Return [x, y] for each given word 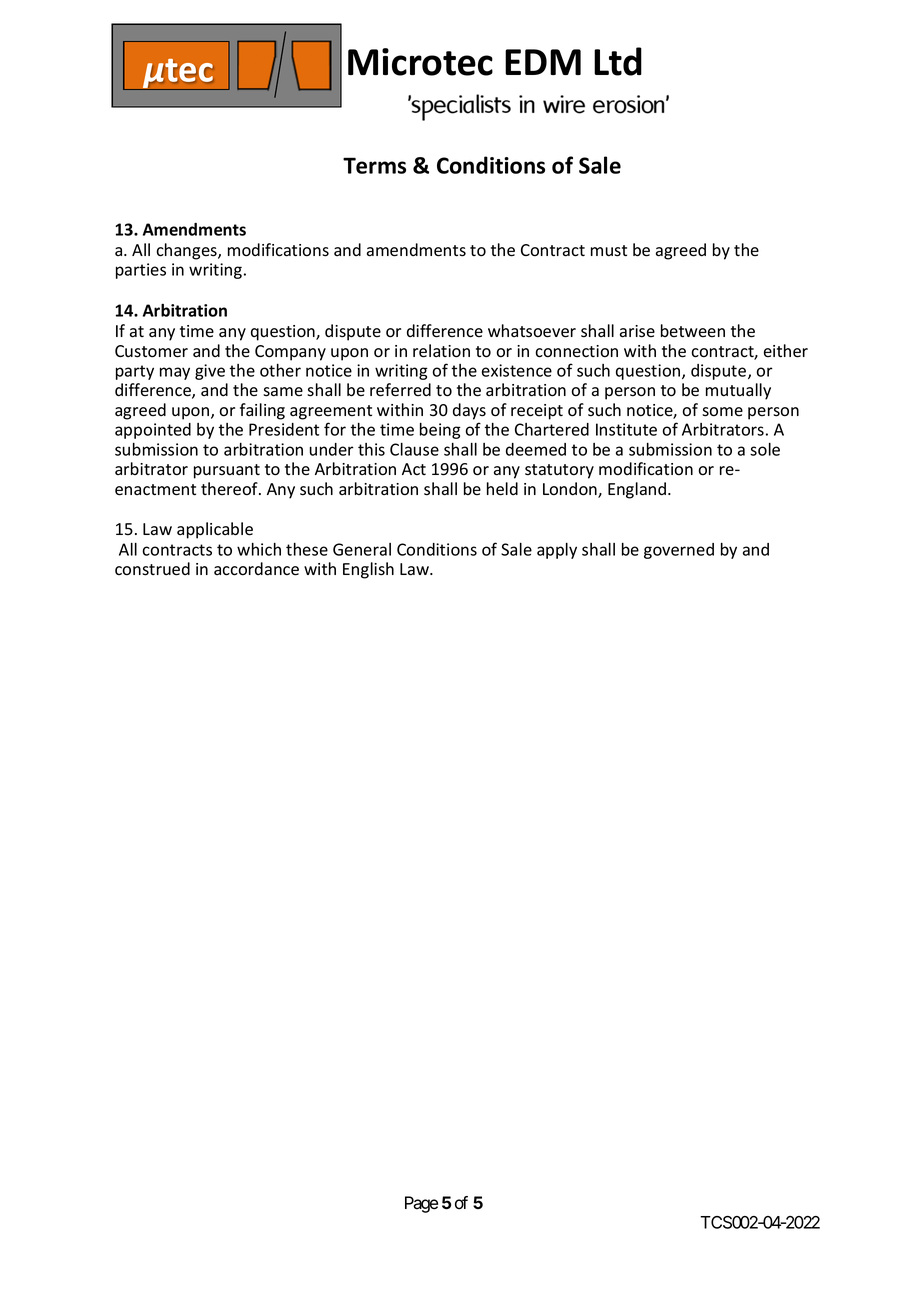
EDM [543, 62]
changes [187, 251]
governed [679, 551]
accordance [256, 569]
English [368, 570]
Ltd [618, 61]
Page [421, 1204]
